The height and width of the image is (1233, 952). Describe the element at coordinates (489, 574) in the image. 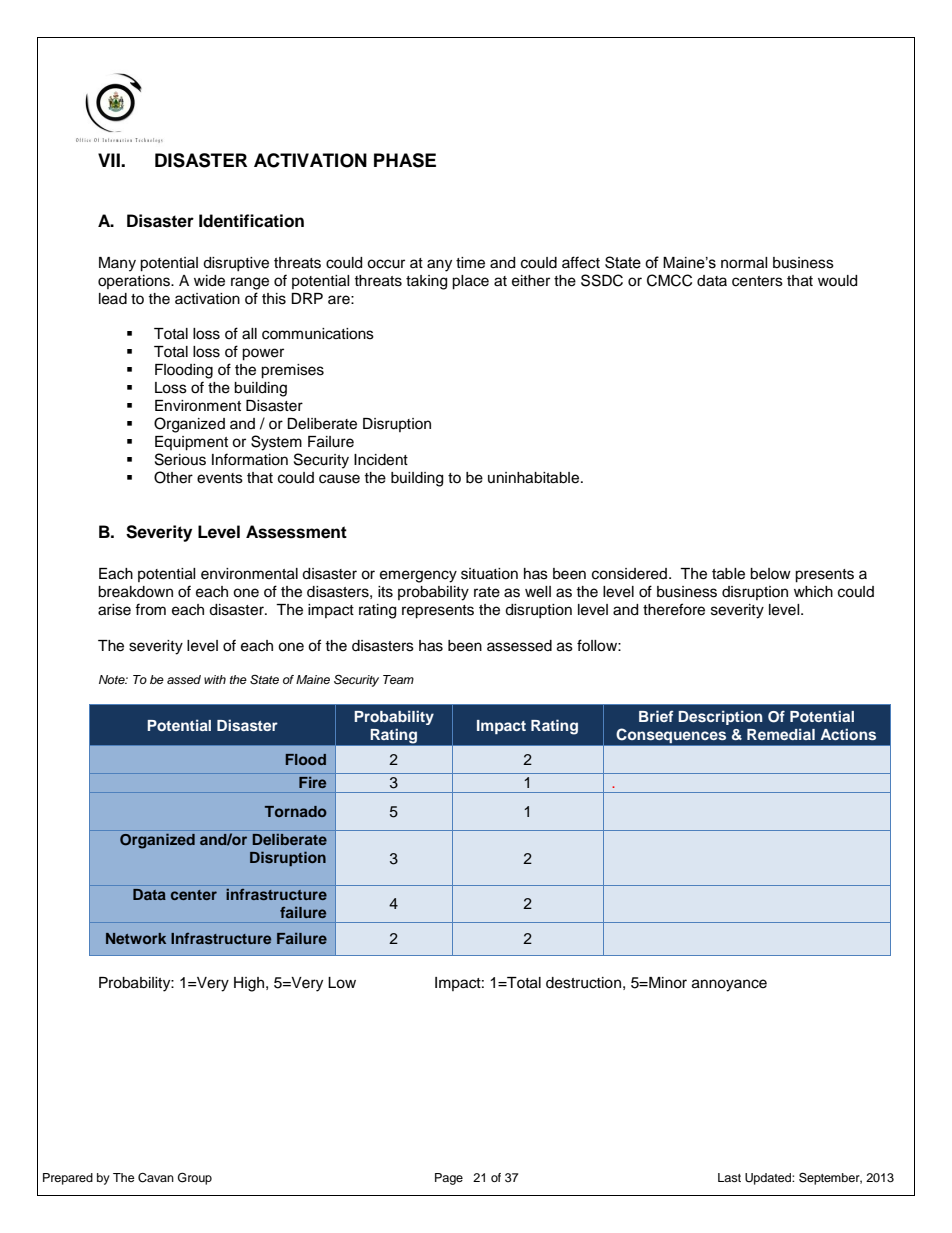

I see `situation` at that location.
